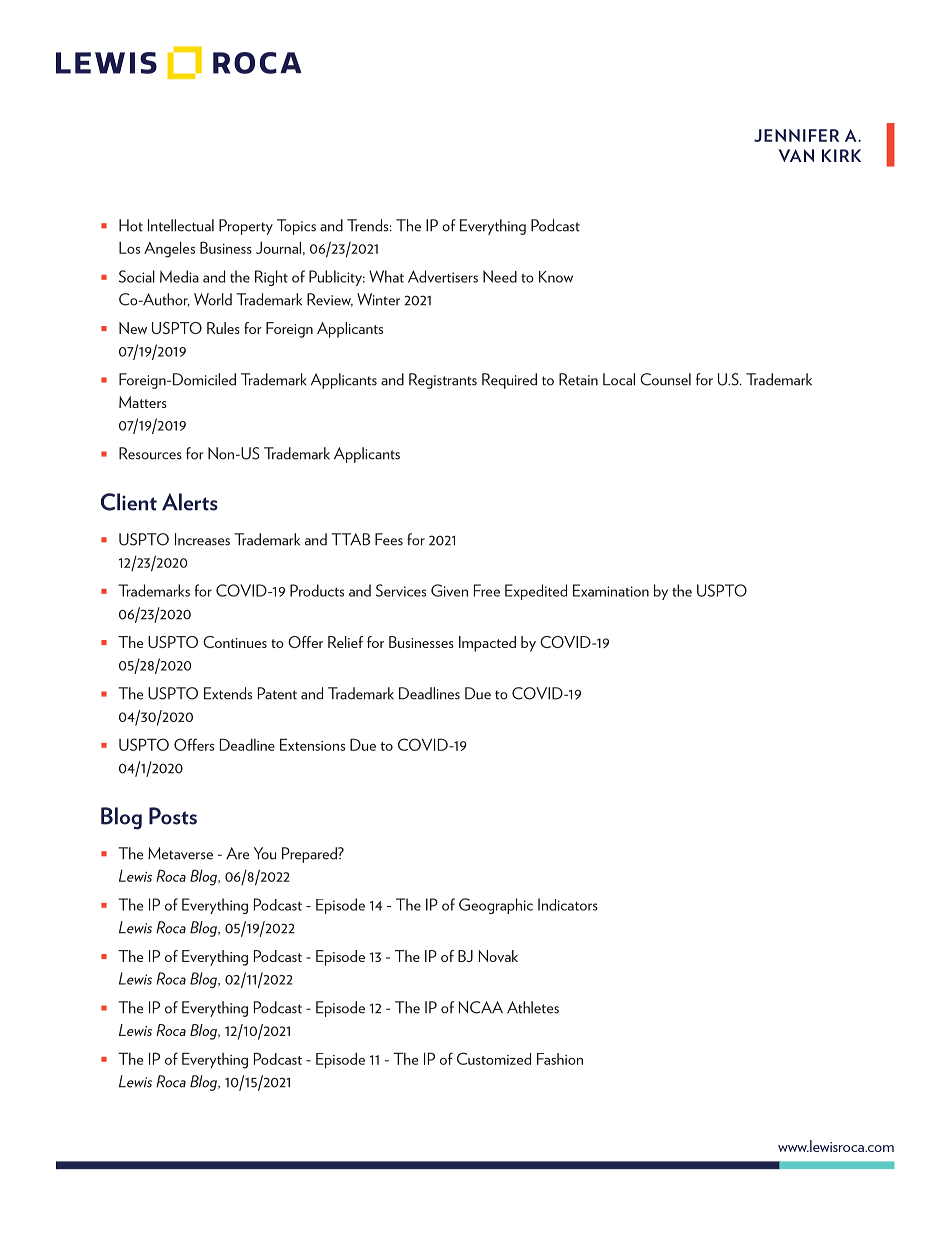  Describe the element at coordinates (181, 225) in the screenshot. I see `Intellectual` at that location.
